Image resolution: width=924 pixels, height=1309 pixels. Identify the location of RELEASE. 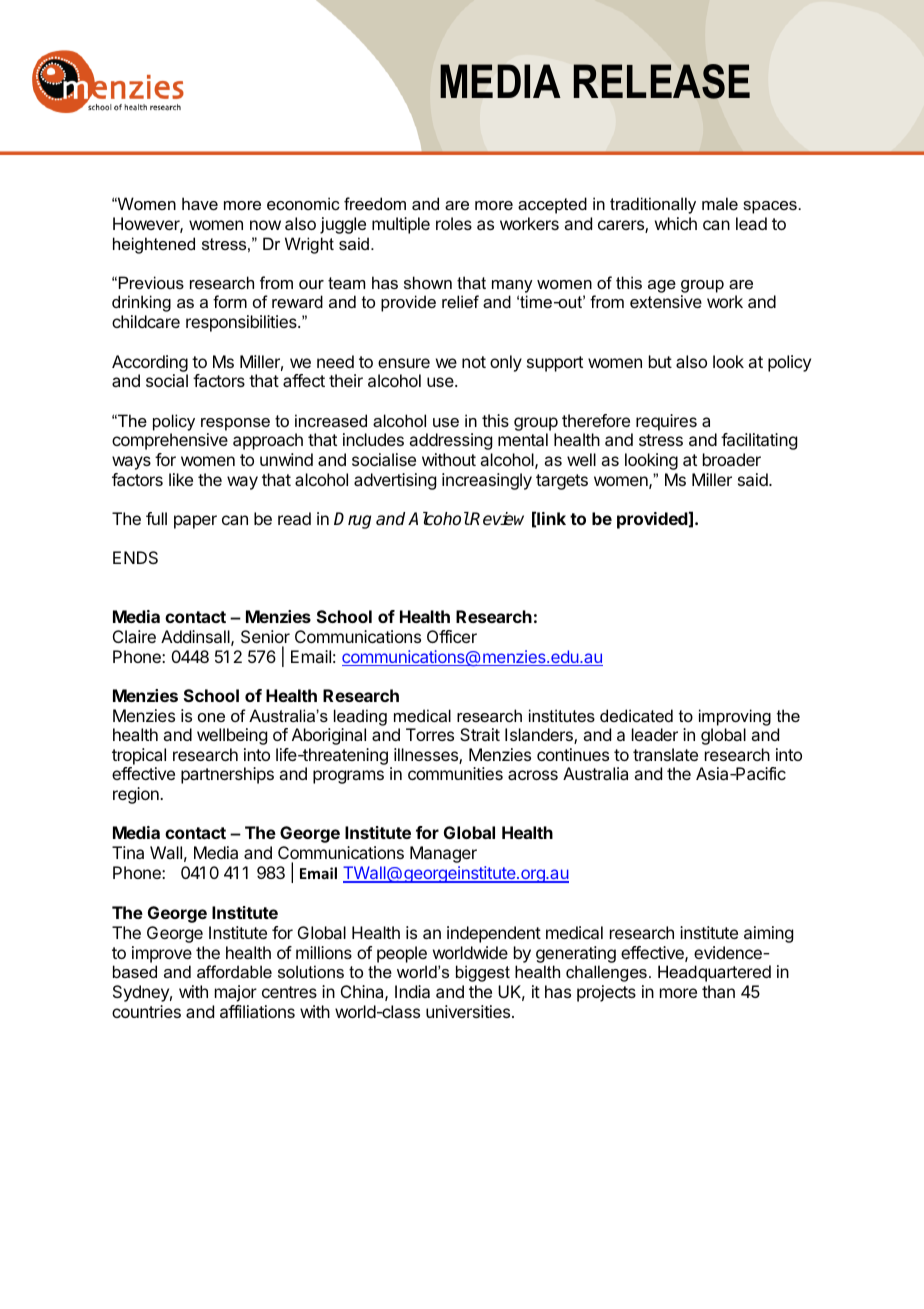
(662, 81).
